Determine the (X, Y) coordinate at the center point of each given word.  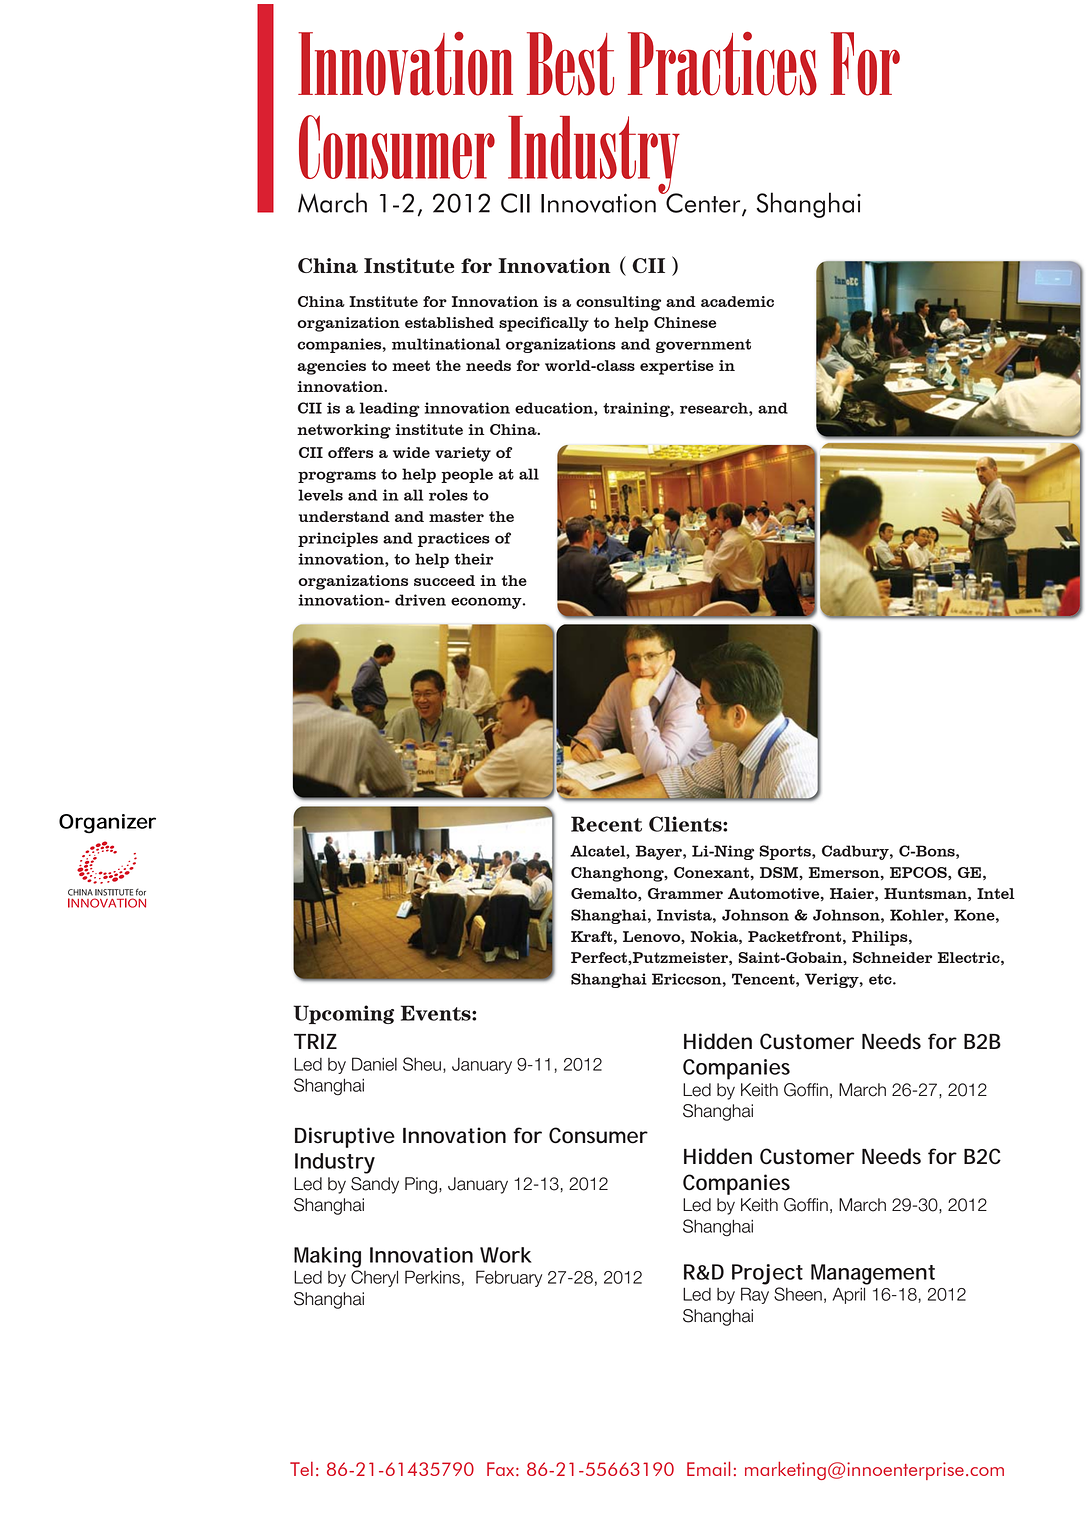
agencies (331, 367)
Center (703, 203)
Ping (421, 1185)
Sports (786, 852)
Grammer (685, 893)
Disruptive (345, 1137)
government (703, 346)
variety (463, 454)
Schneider (892, 957)
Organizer (107, 824)
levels (320, 495)
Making (327, 1257)
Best (570, 64)
